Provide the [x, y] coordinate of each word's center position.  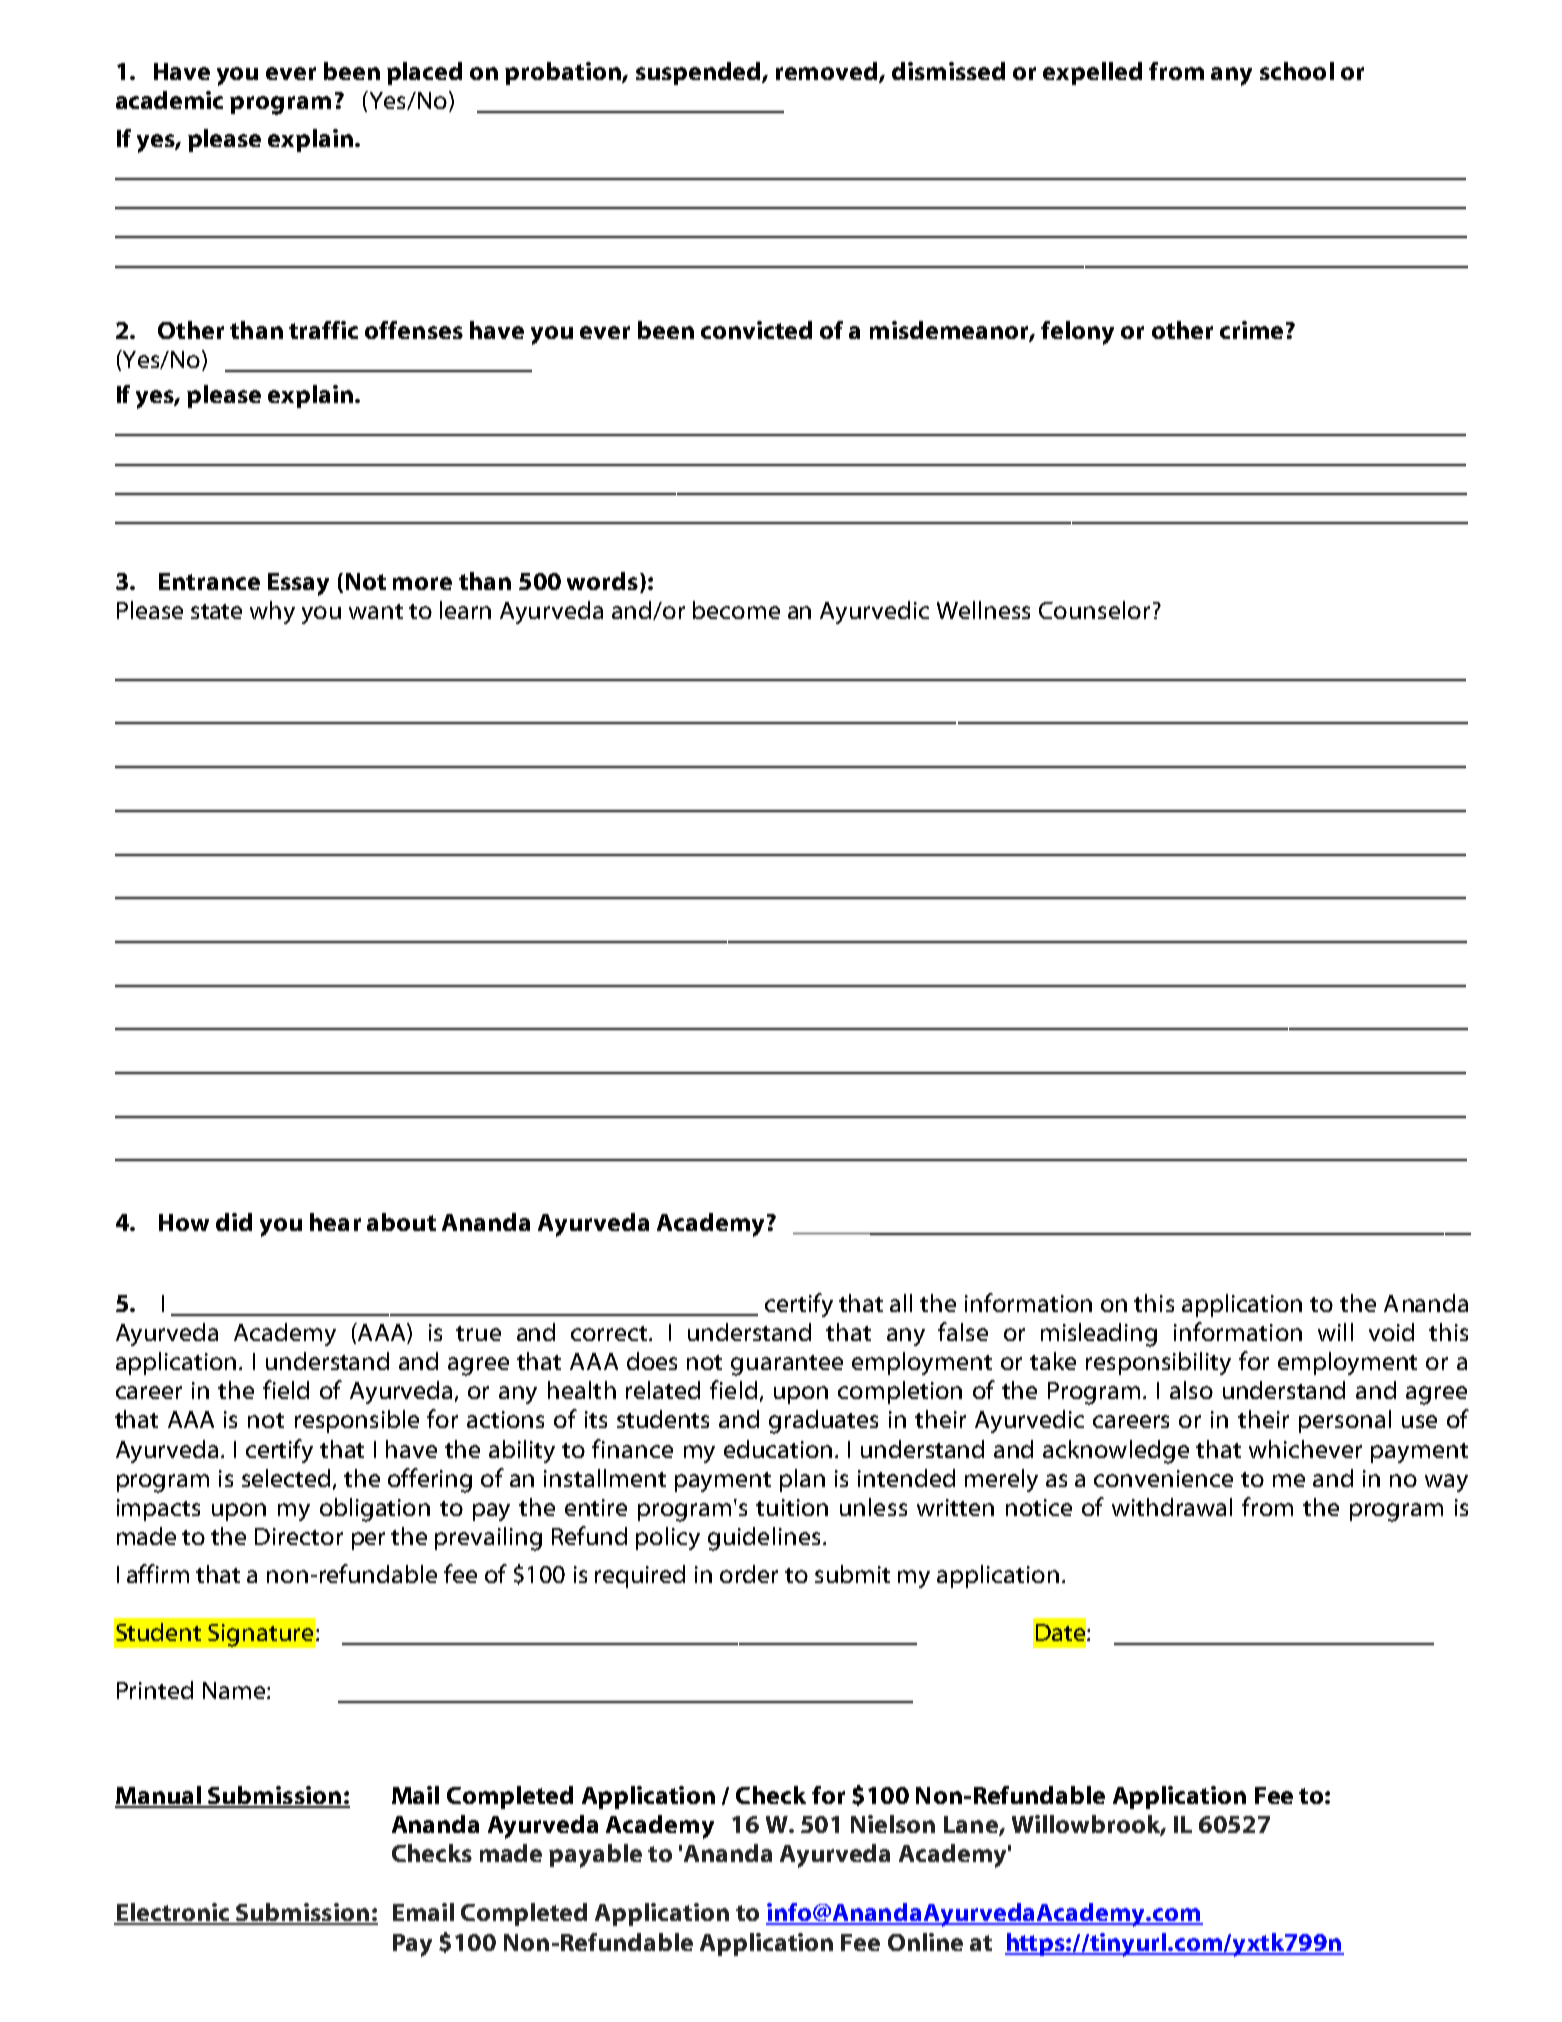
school [1297, 71]
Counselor [1094, 610]
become [736, 610]
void [1391, 1332]
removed [828, 72]
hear [335, 1222]
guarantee [787, 1365]
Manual [159, 1796]
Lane [972, 1826]
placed [424, 73]
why [272, 612]
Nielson [893, 1824]
